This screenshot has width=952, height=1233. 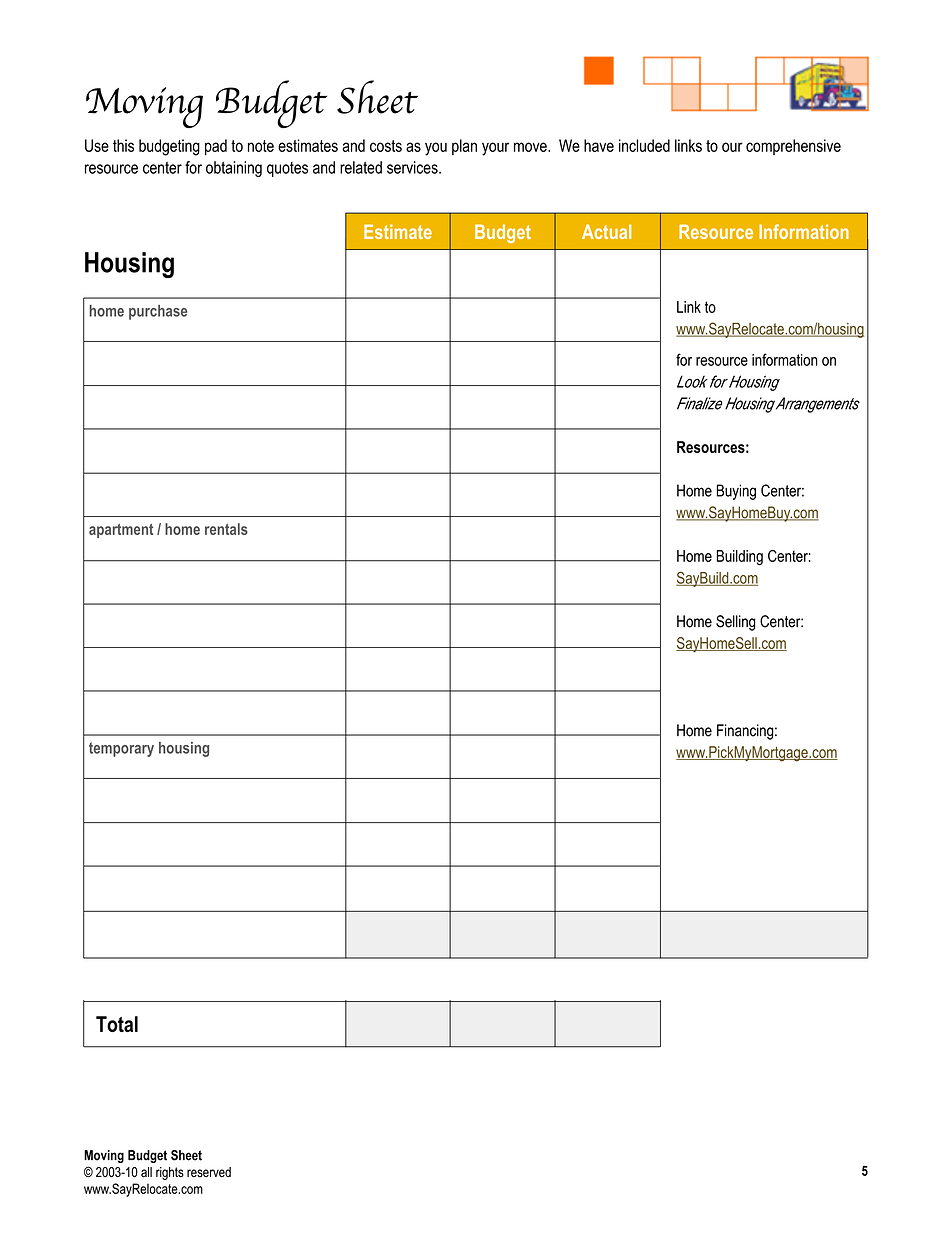 I want to click on included, so click(x=644, y=145).
